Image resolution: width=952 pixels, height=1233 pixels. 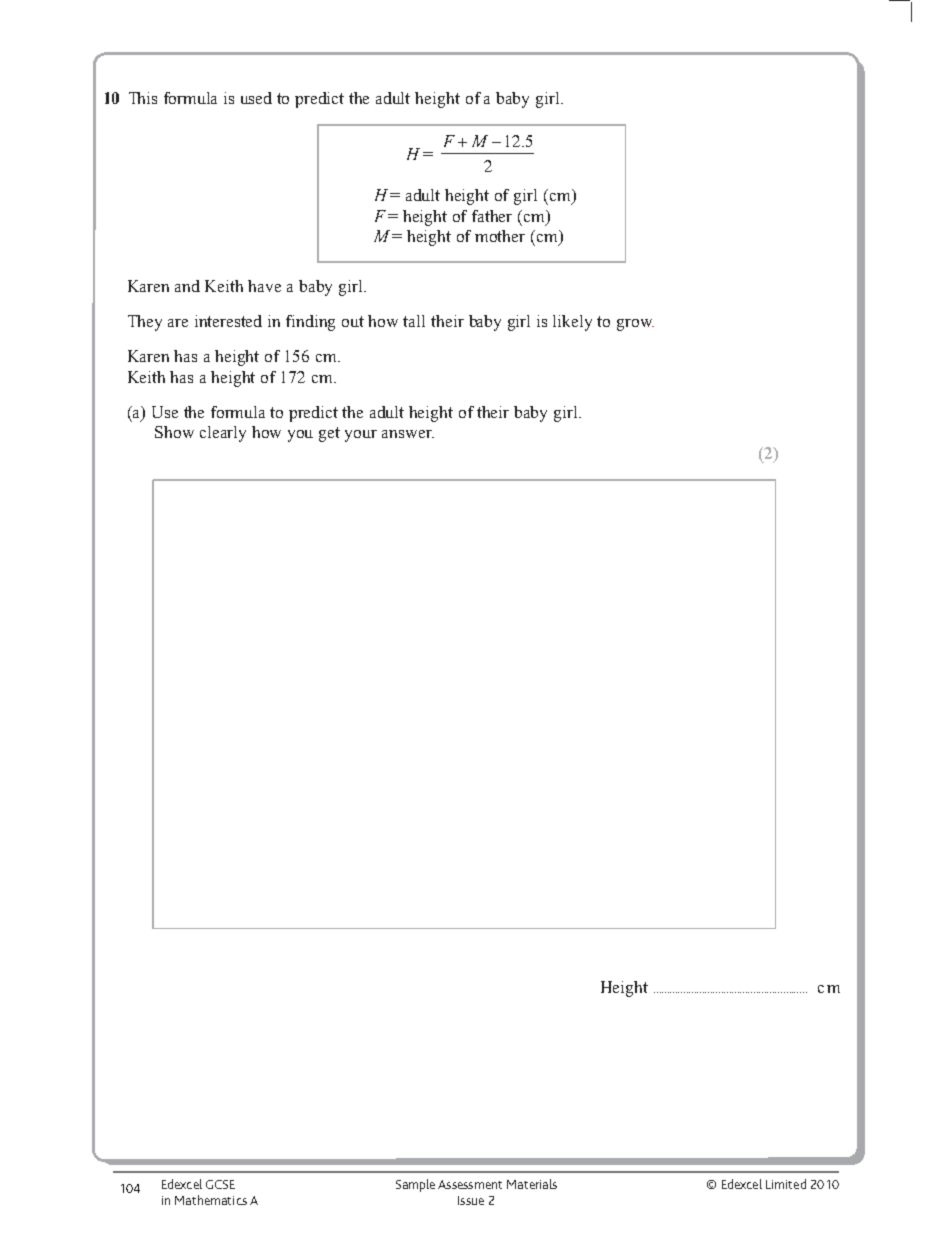 What do you see at coordinates (256, 98) in the screenshot?
I see `used` at bounding box center [256, 98].
